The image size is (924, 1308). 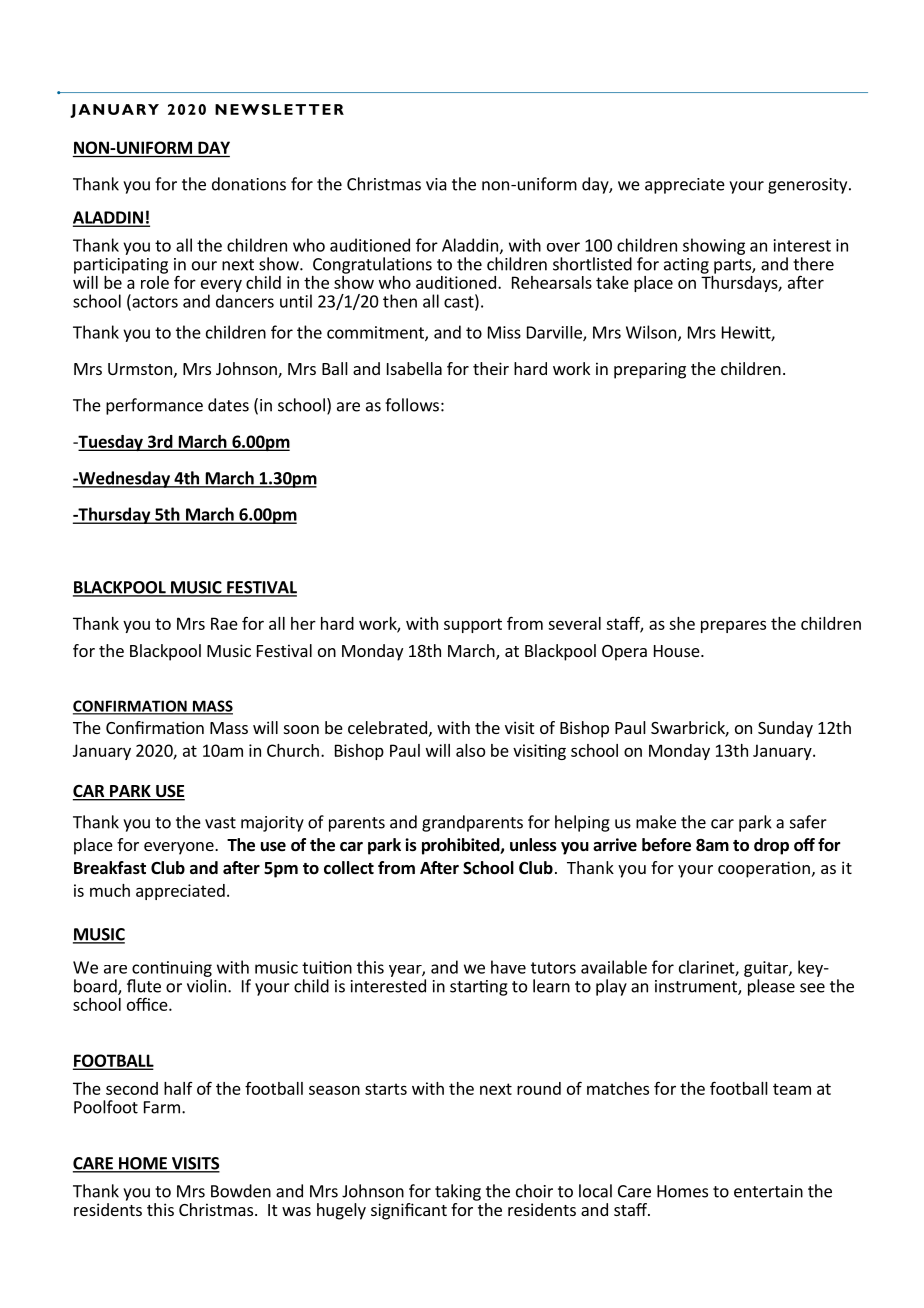 I want to click on preparing, so click(x=650, y=370).
